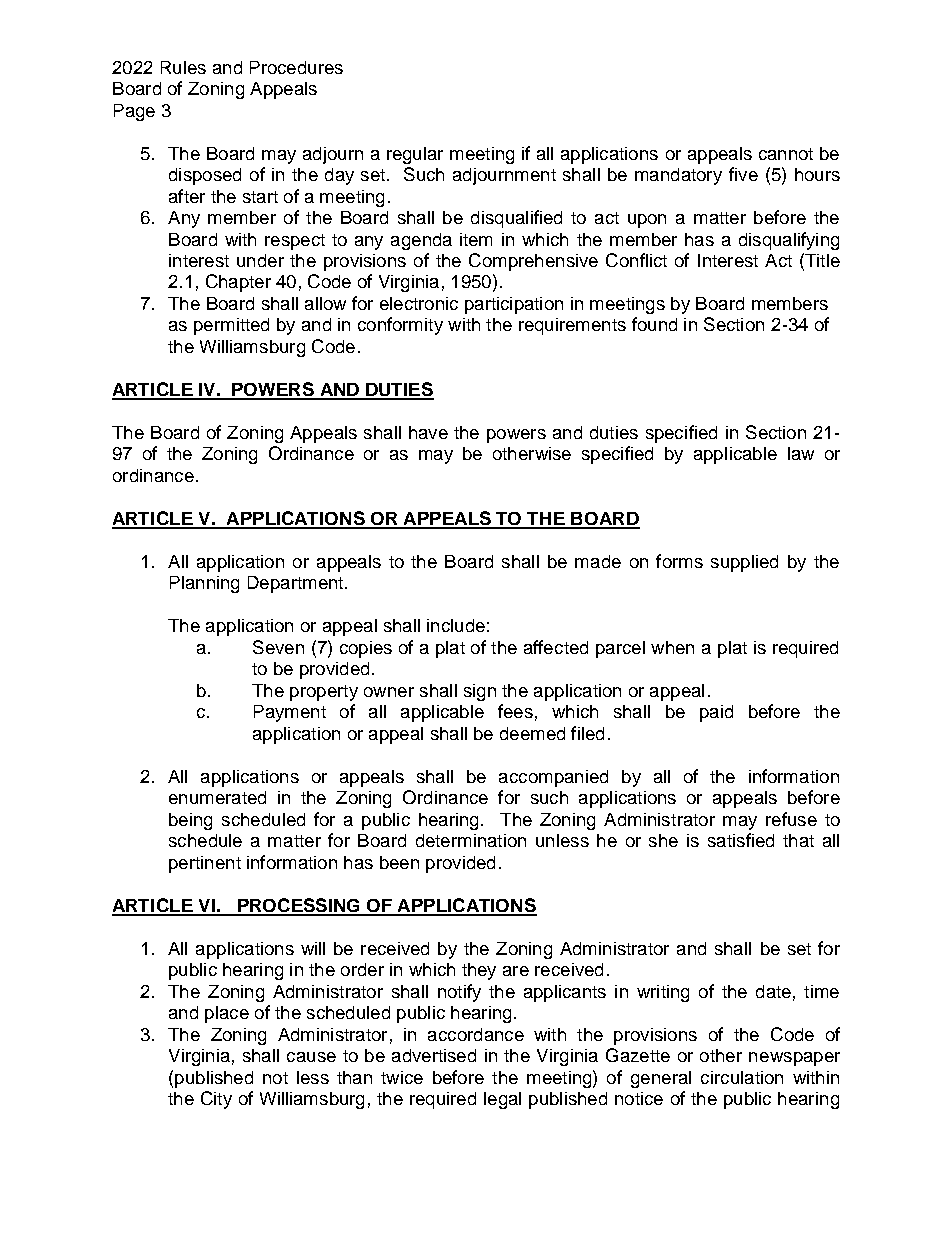 Image resolution: width=952 pixels, height=1233 pixels. Describe the element at coordinates (476, 1034) in the screenshot. I see `accordance` at that location.
